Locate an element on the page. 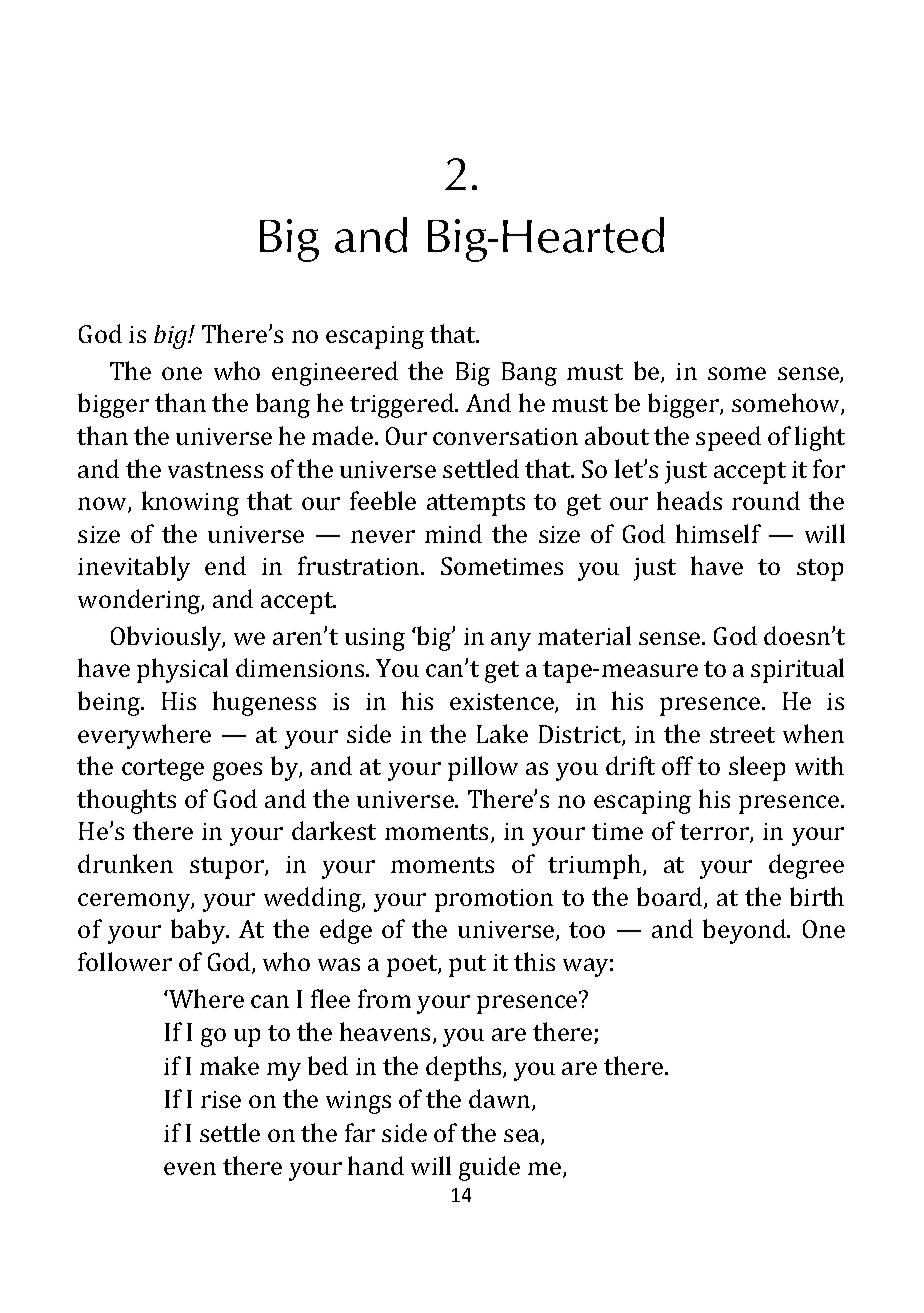  even is located at coordinates (190, 1168).
